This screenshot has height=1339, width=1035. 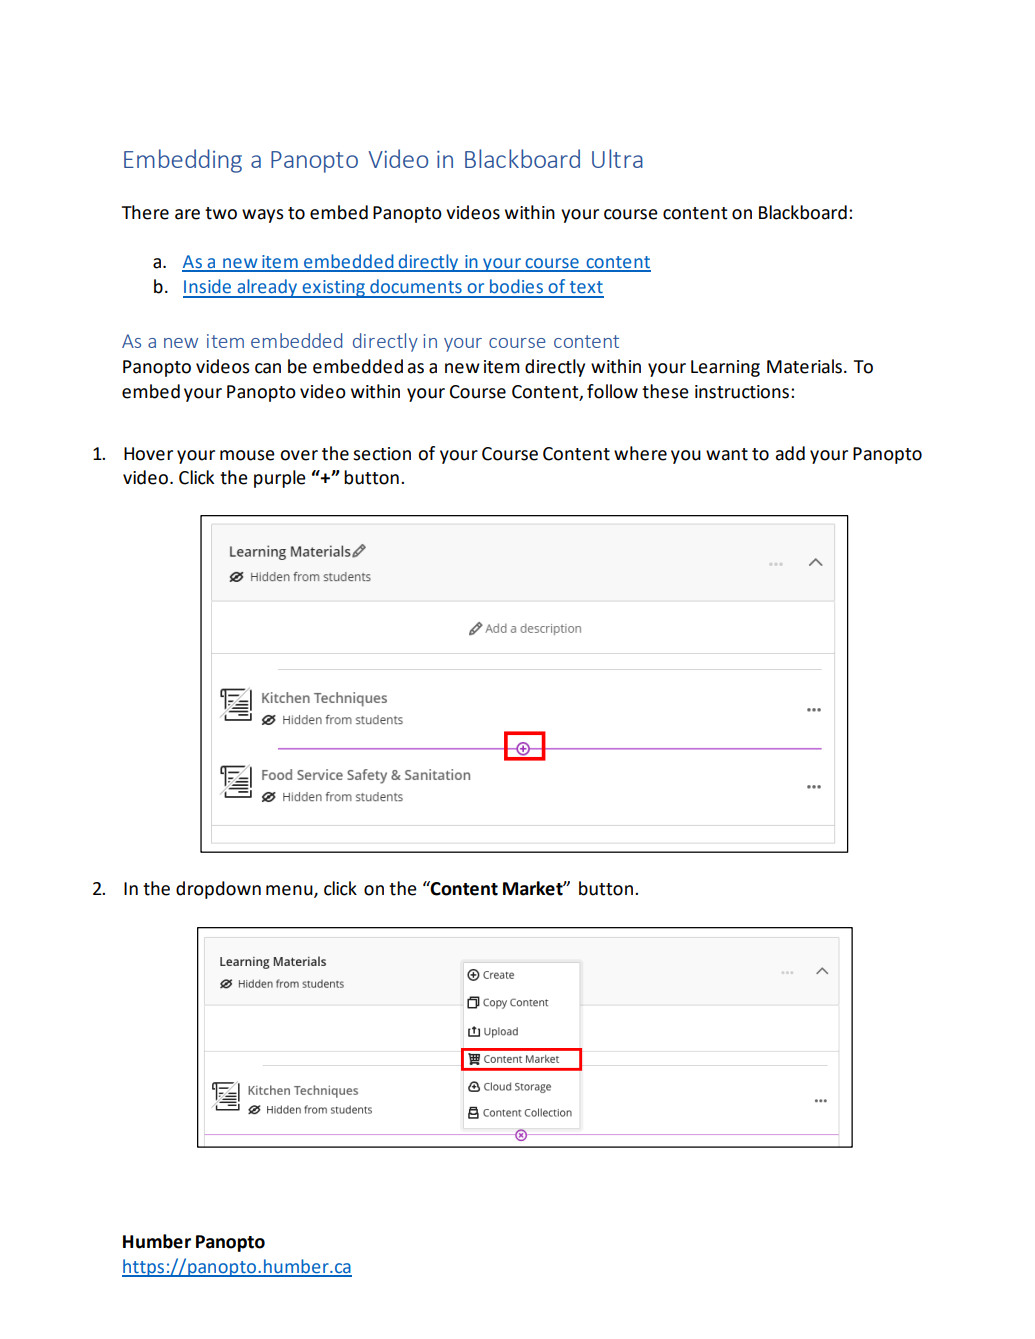 I want to click on purple, so click(x=280, y=479).
